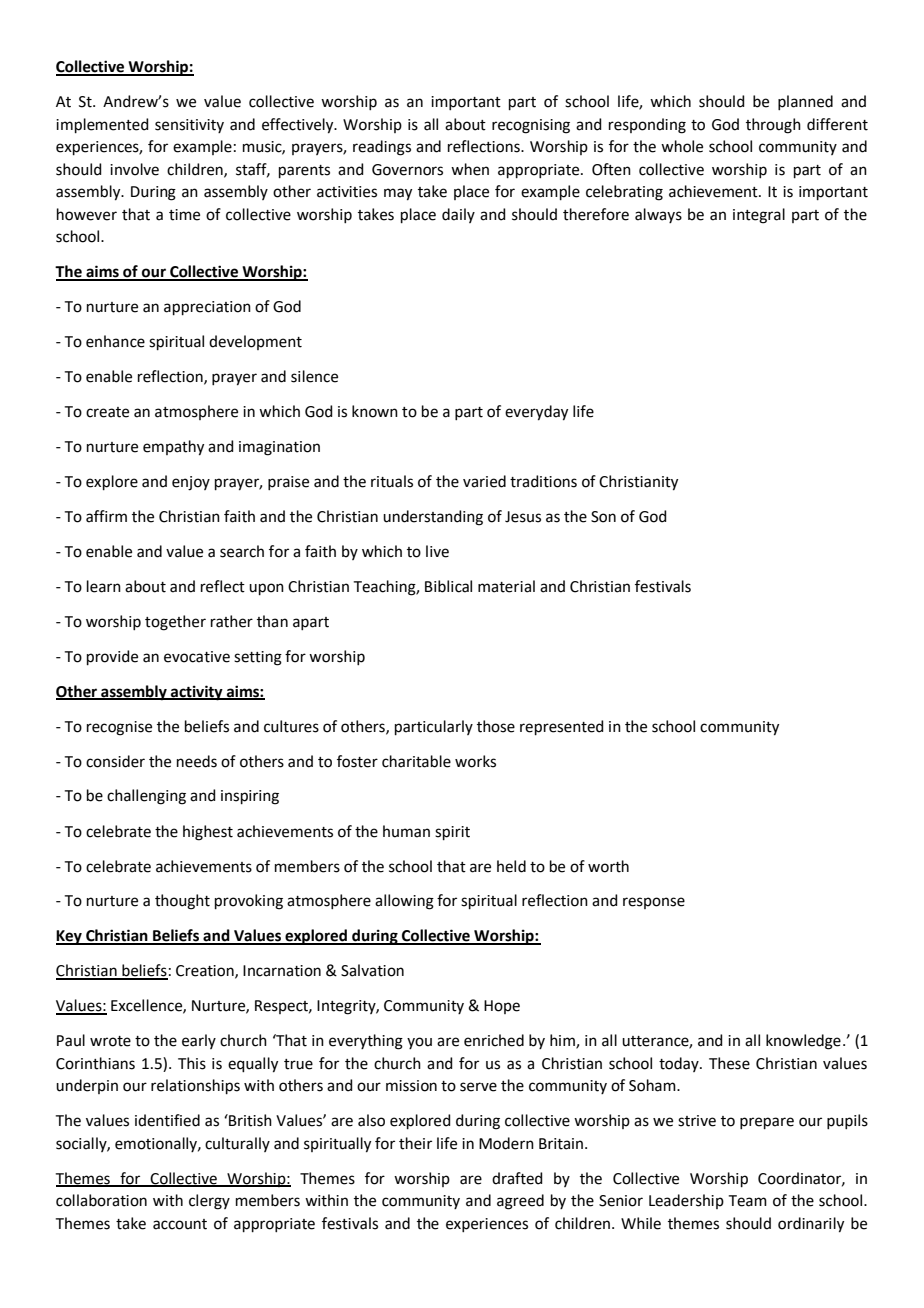 This page has height=1308, width=924. I want to click on sensitivity, so click(189, 126).
